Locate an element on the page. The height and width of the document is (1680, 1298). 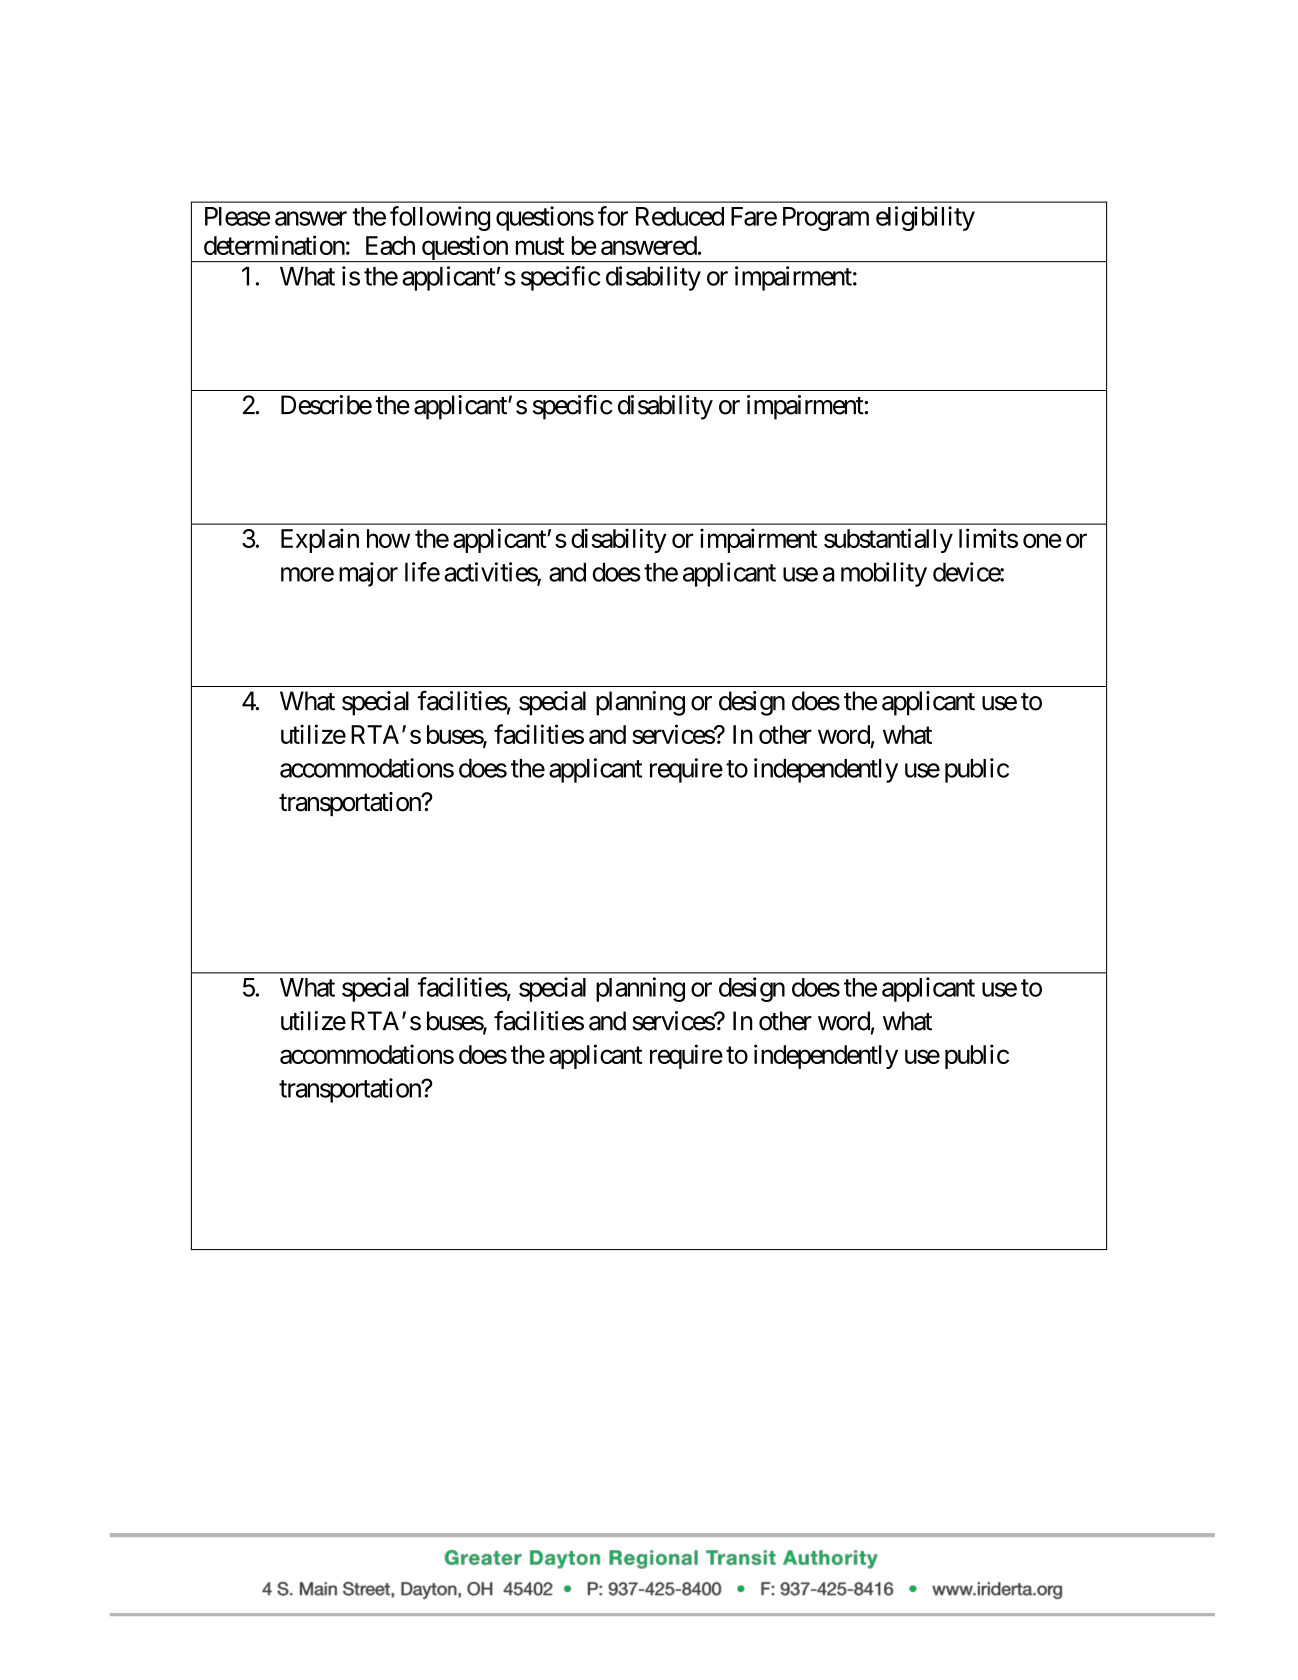
following is located at coordinates (440, 218).
